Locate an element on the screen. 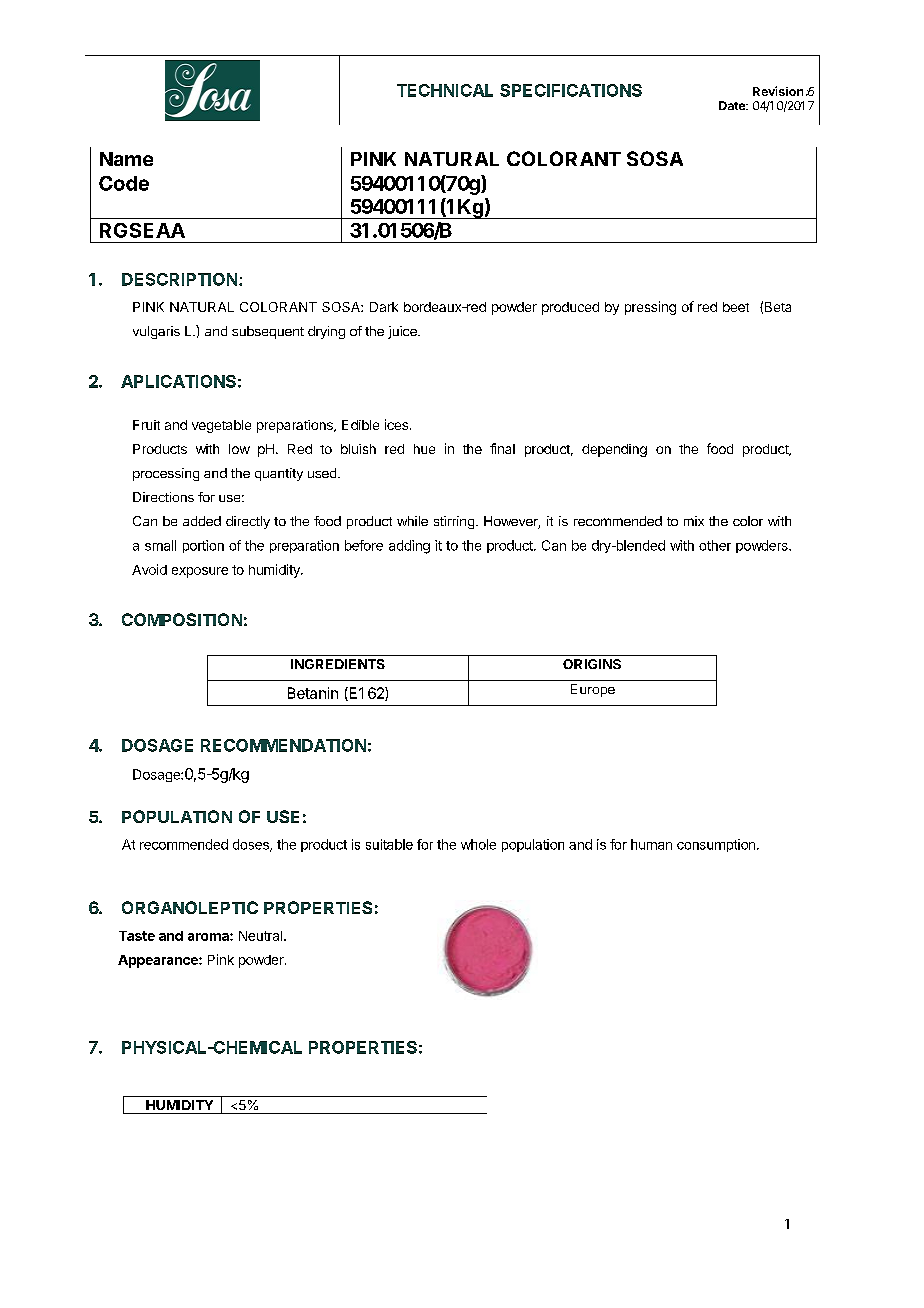  TECHNICAL is located at coordinates (445, 90).
